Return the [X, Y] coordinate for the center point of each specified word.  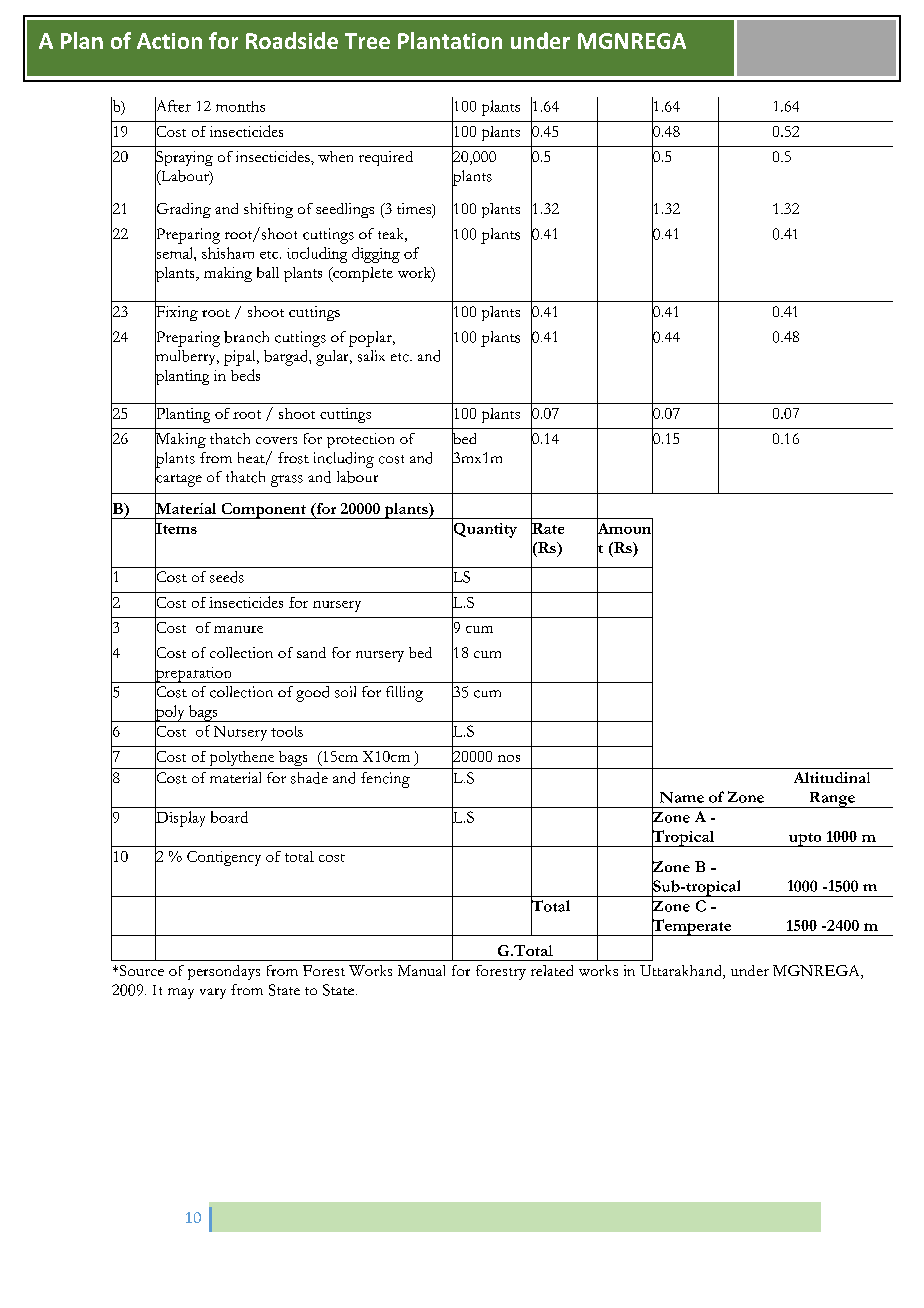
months [240, 106]
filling [404, 694]
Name [682, 797]
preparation [193, 674]
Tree [367, 41]
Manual [421, 970]
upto [805, 840]
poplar [371, 339]
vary [213, 993]
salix [371, 356]
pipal [241, 358]
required [386, 158]
